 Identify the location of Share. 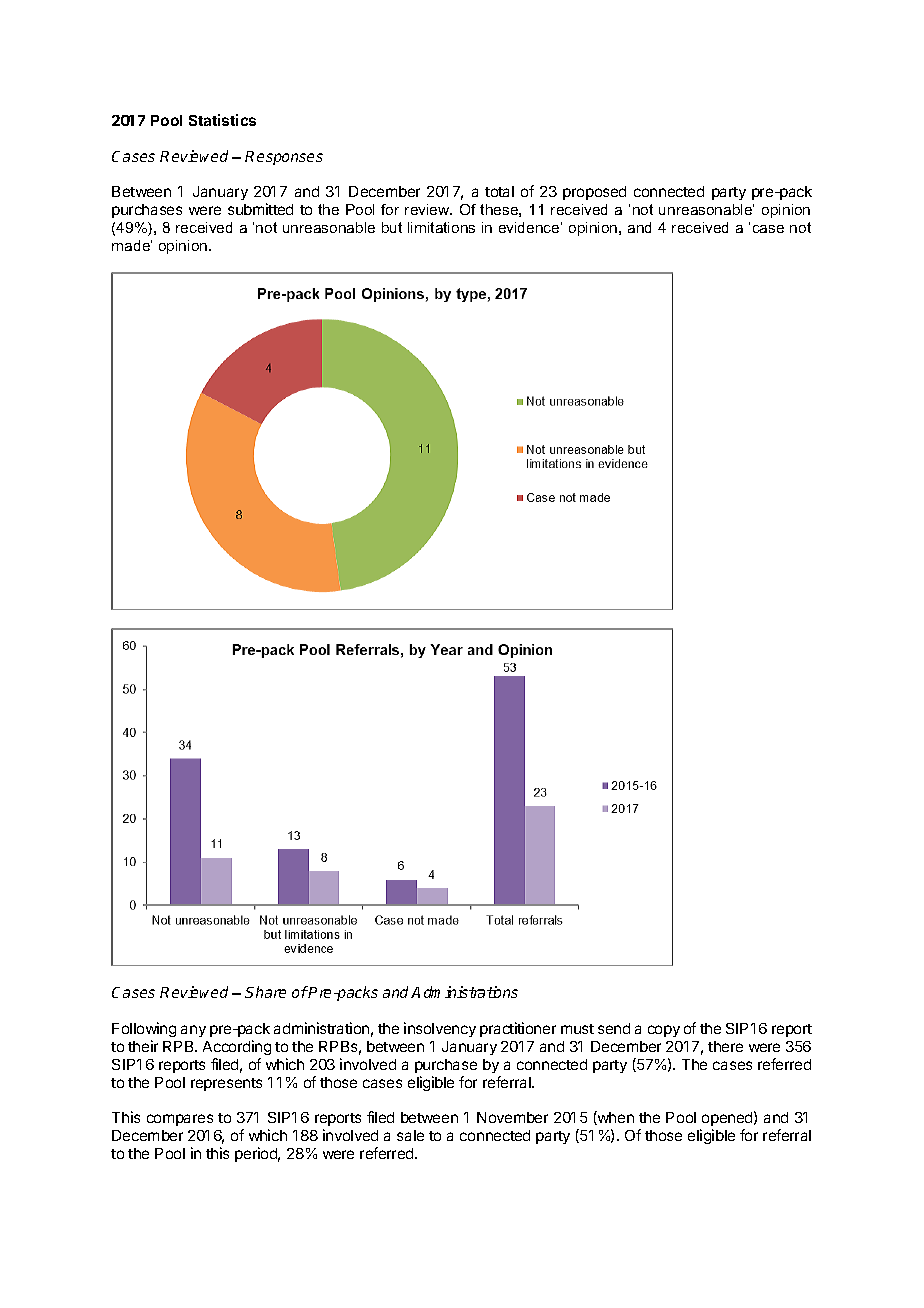
(265, 992).
